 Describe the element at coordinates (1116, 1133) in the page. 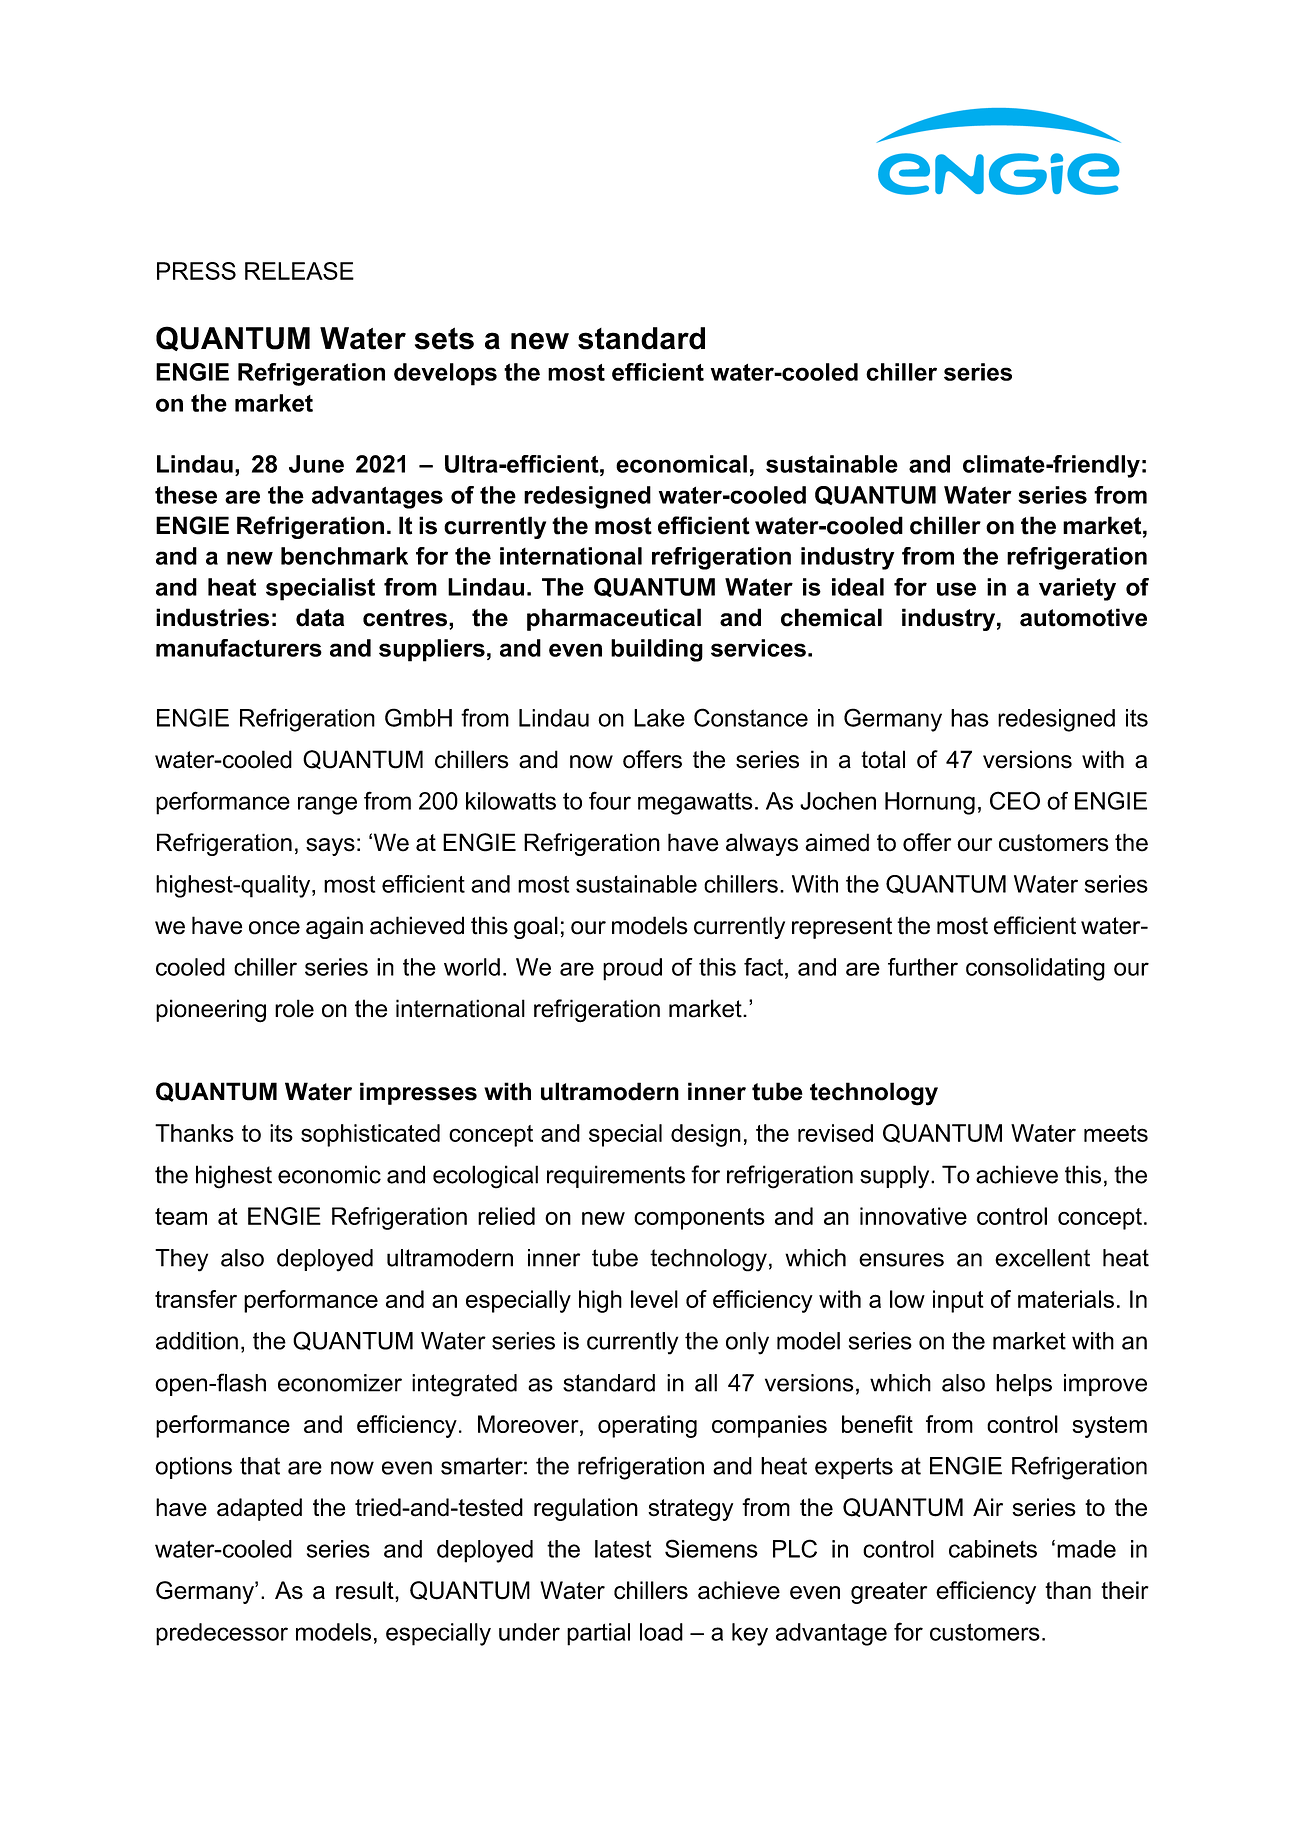

I see `meets` at that location.
